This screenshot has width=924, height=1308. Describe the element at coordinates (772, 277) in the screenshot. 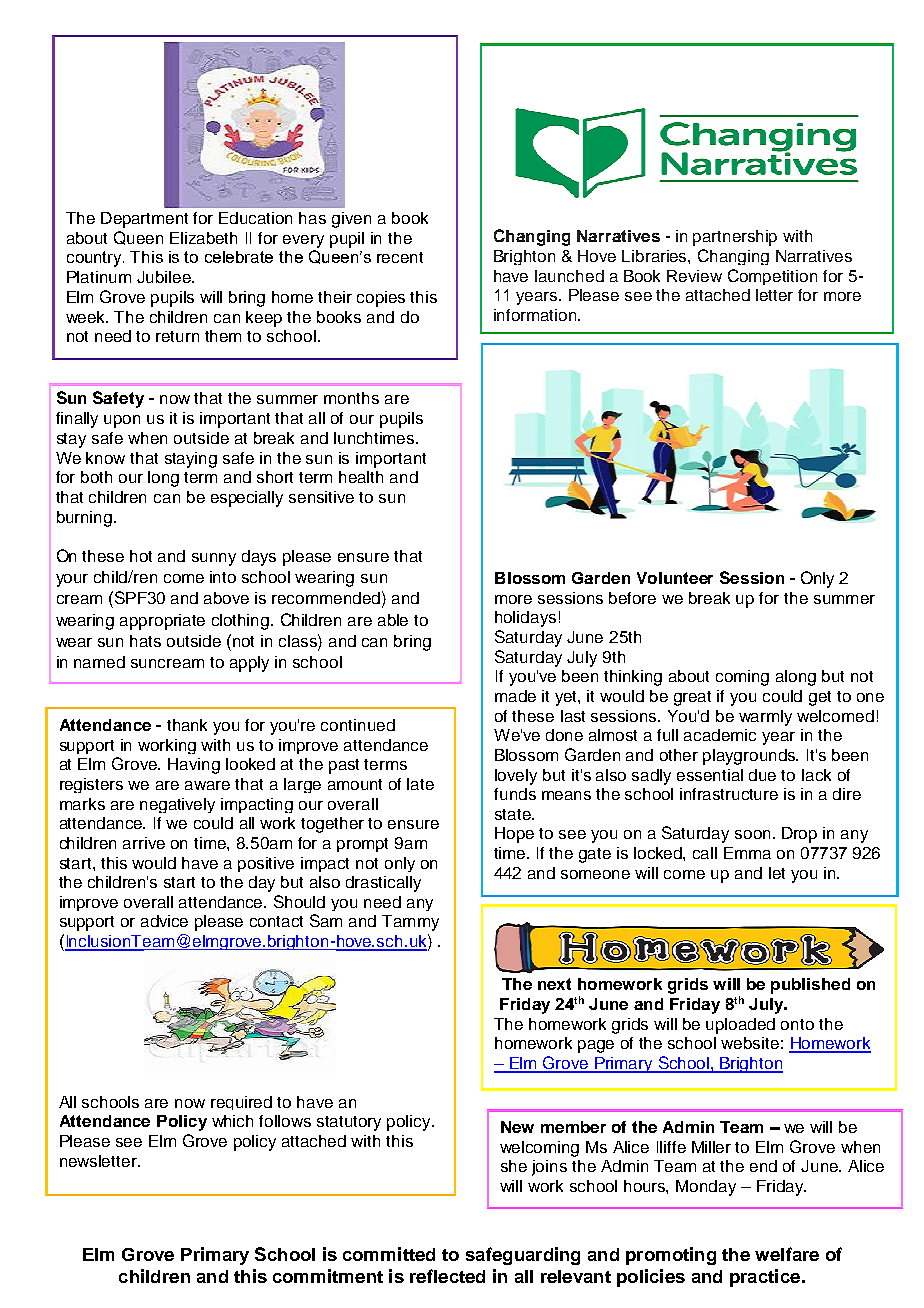

I see `Competition` at that location.
